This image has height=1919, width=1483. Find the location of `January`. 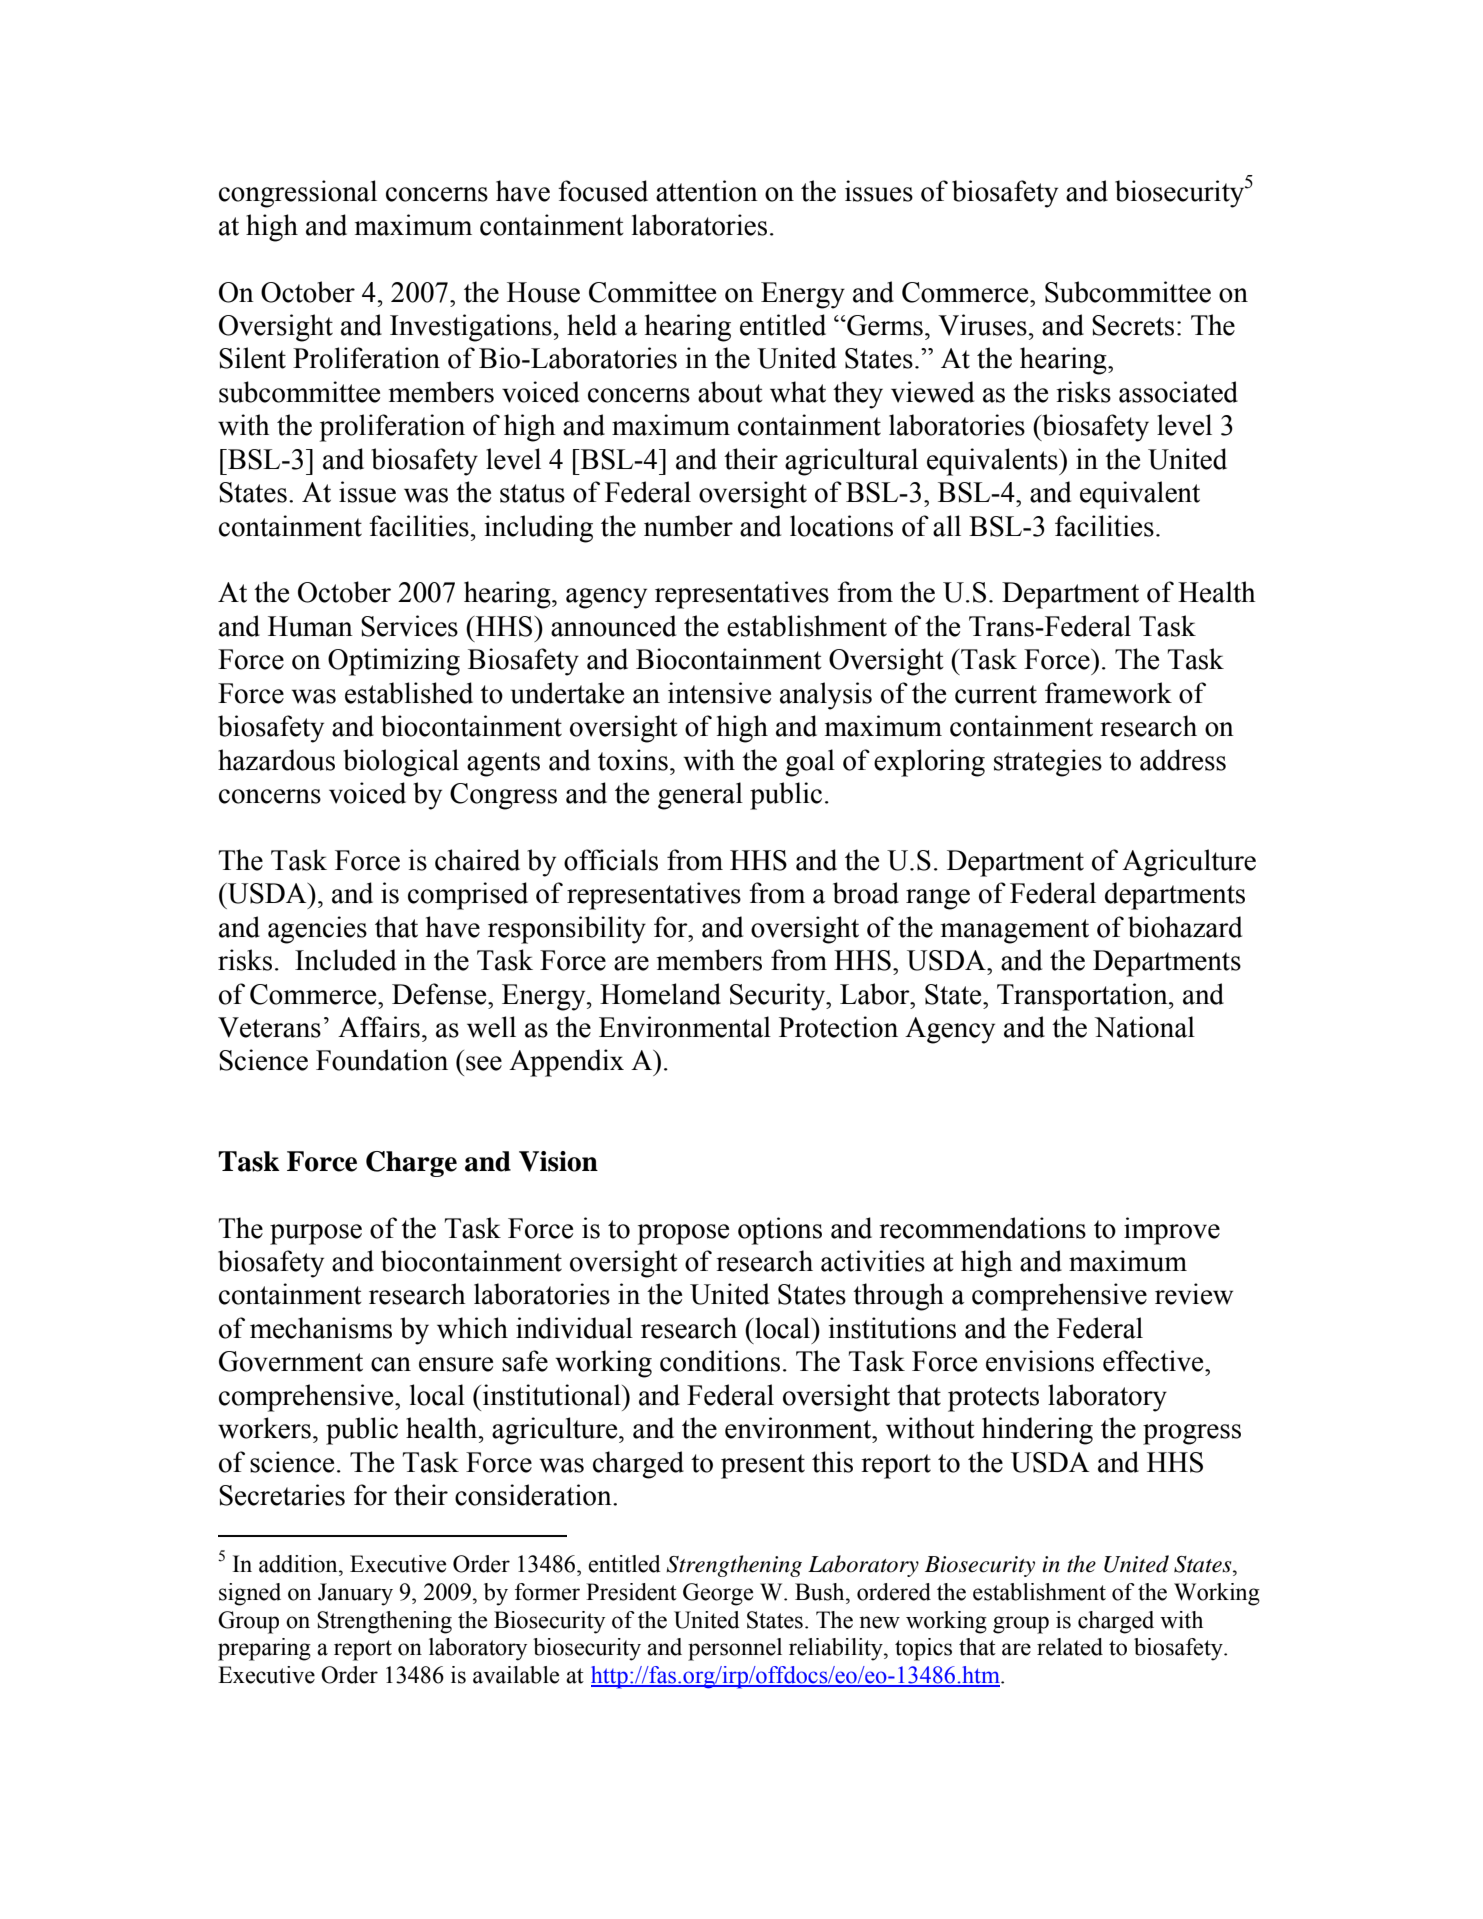

January is located at coordinates (355, 1594).
